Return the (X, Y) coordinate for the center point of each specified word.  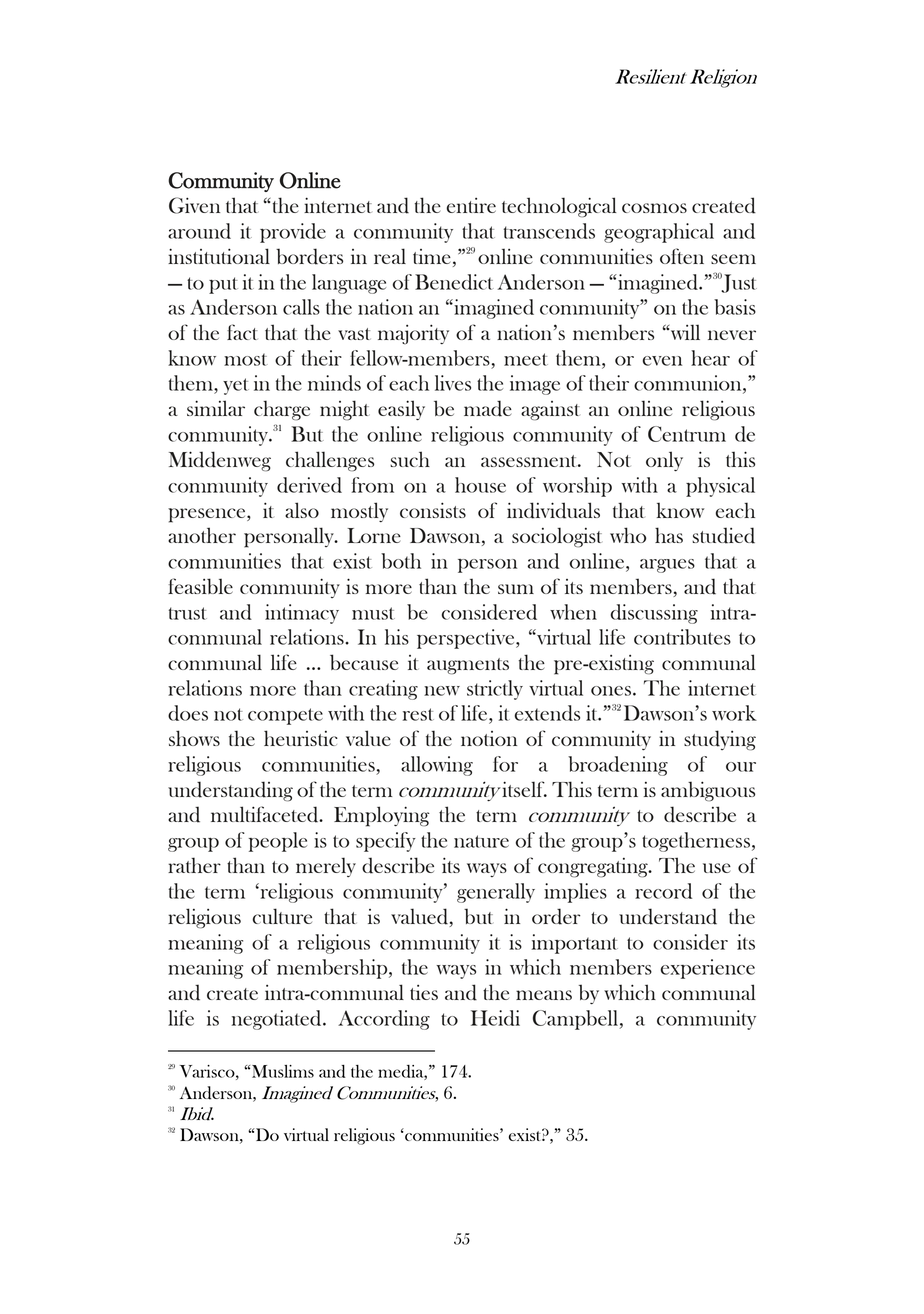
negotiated (278, 1020)
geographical (659, 233)
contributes (682, 637)
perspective (467, 639)
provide (293, 233)
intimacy (302, 614)
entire (471, 205)
